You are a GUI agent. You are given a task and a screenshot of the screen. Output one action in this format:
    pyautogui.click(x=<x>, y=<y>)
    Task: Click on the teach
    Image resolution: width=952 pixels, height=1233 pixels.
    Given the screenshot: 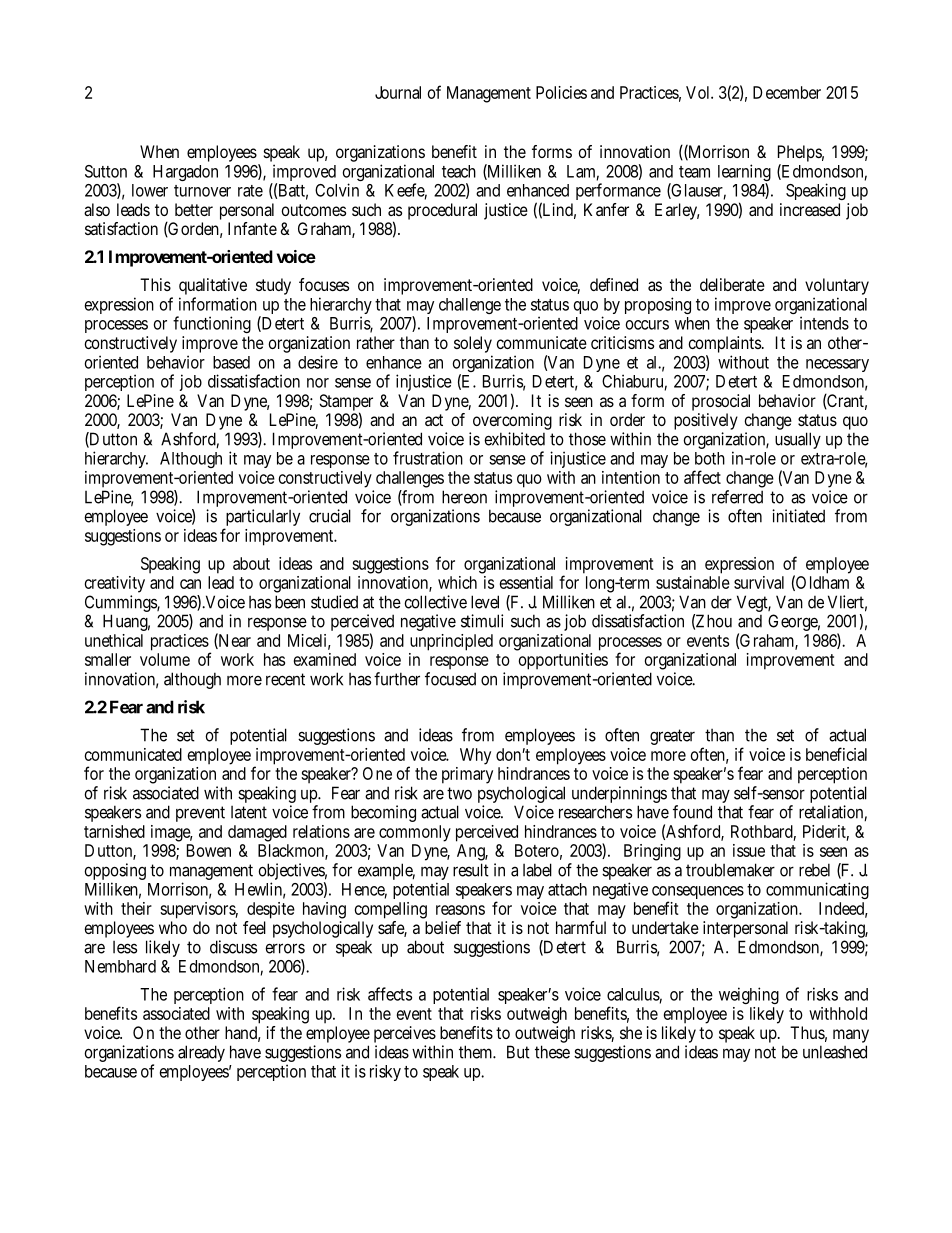 What is the action you would take?
    pyautogui.click(x=459, y=171)
